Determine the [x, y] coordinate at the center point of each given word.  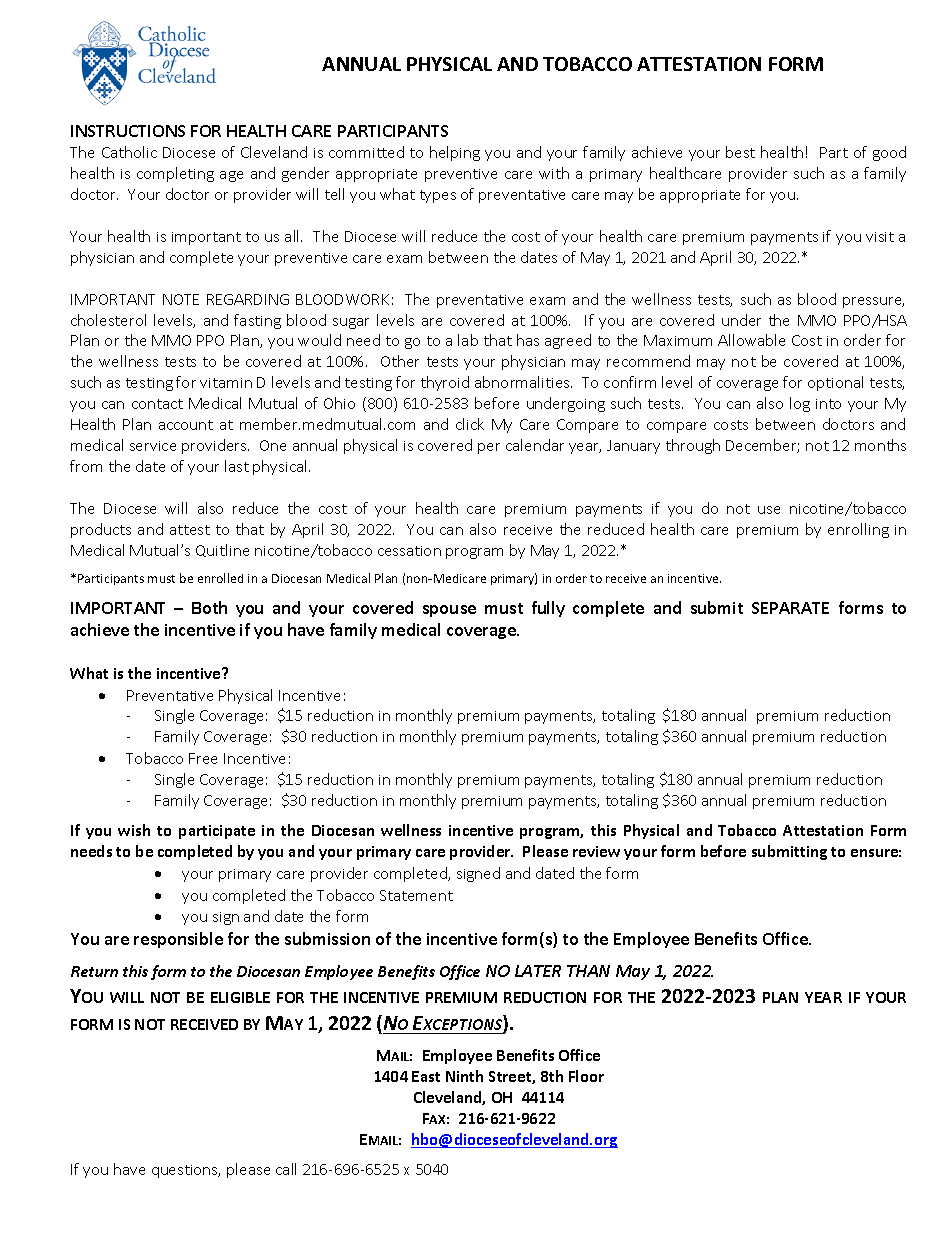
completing [175, 174]
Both [209, 607]
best [740, 152]
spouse [449, 611]
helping [455, 153]
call [286, 1169]
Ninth [464, 1076]
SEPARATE [790, 608]
